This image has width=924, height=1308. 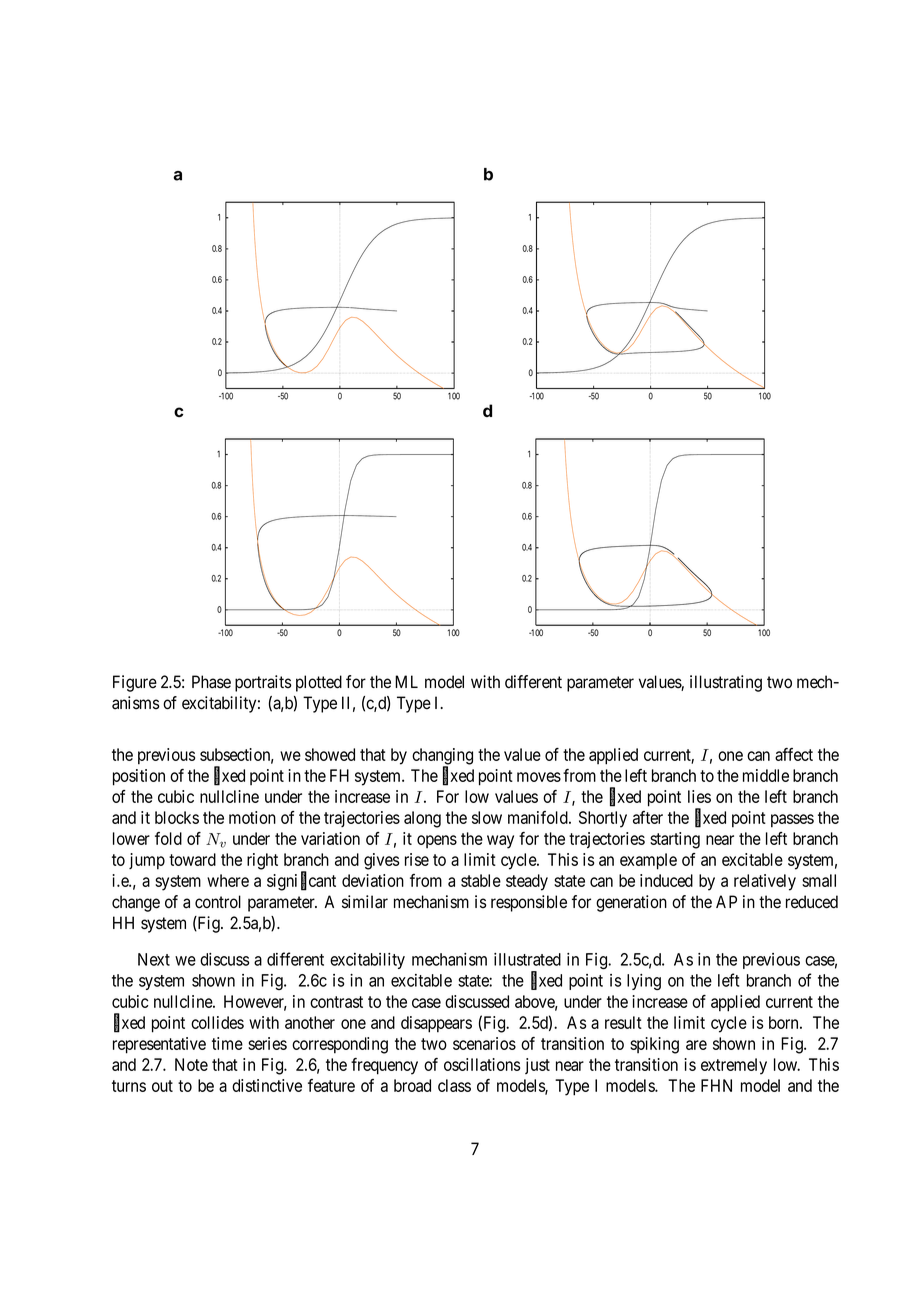 What do you see at coordinates (211, 682) in the image?
I see `Phase` at bounding box center [211, 682].
